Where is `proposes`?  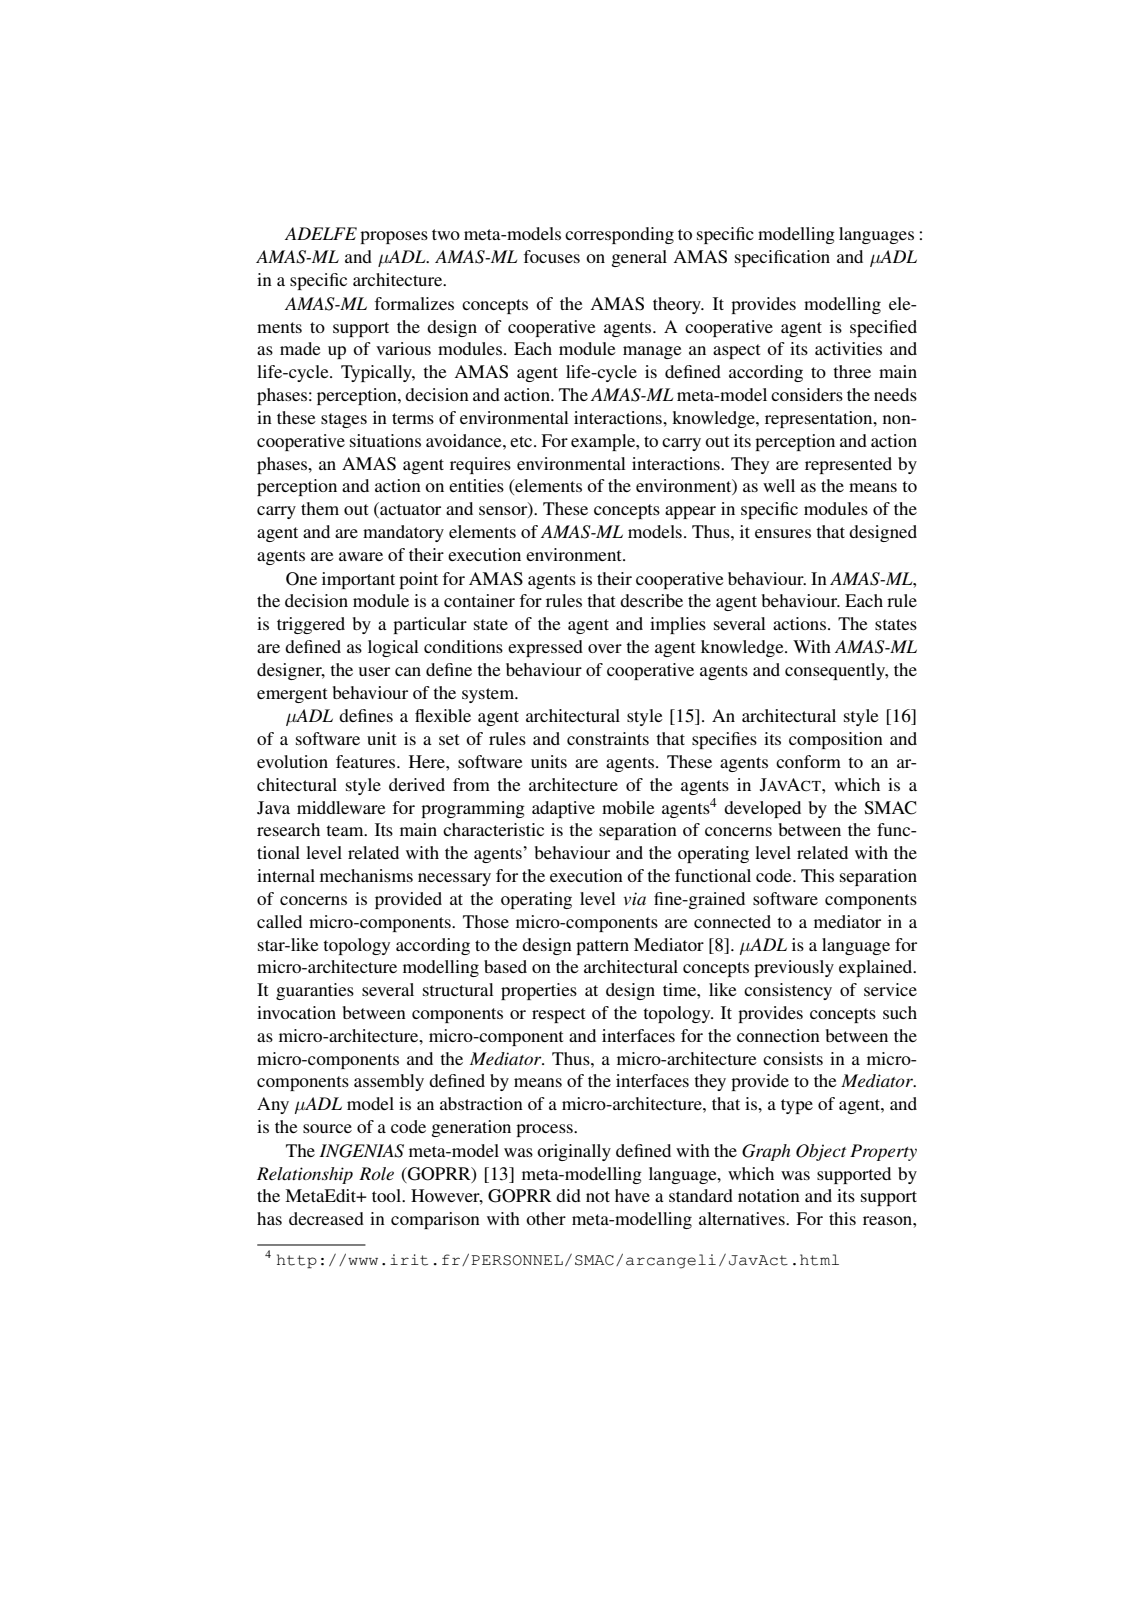 proposes is located at coordinates (394, 237).
